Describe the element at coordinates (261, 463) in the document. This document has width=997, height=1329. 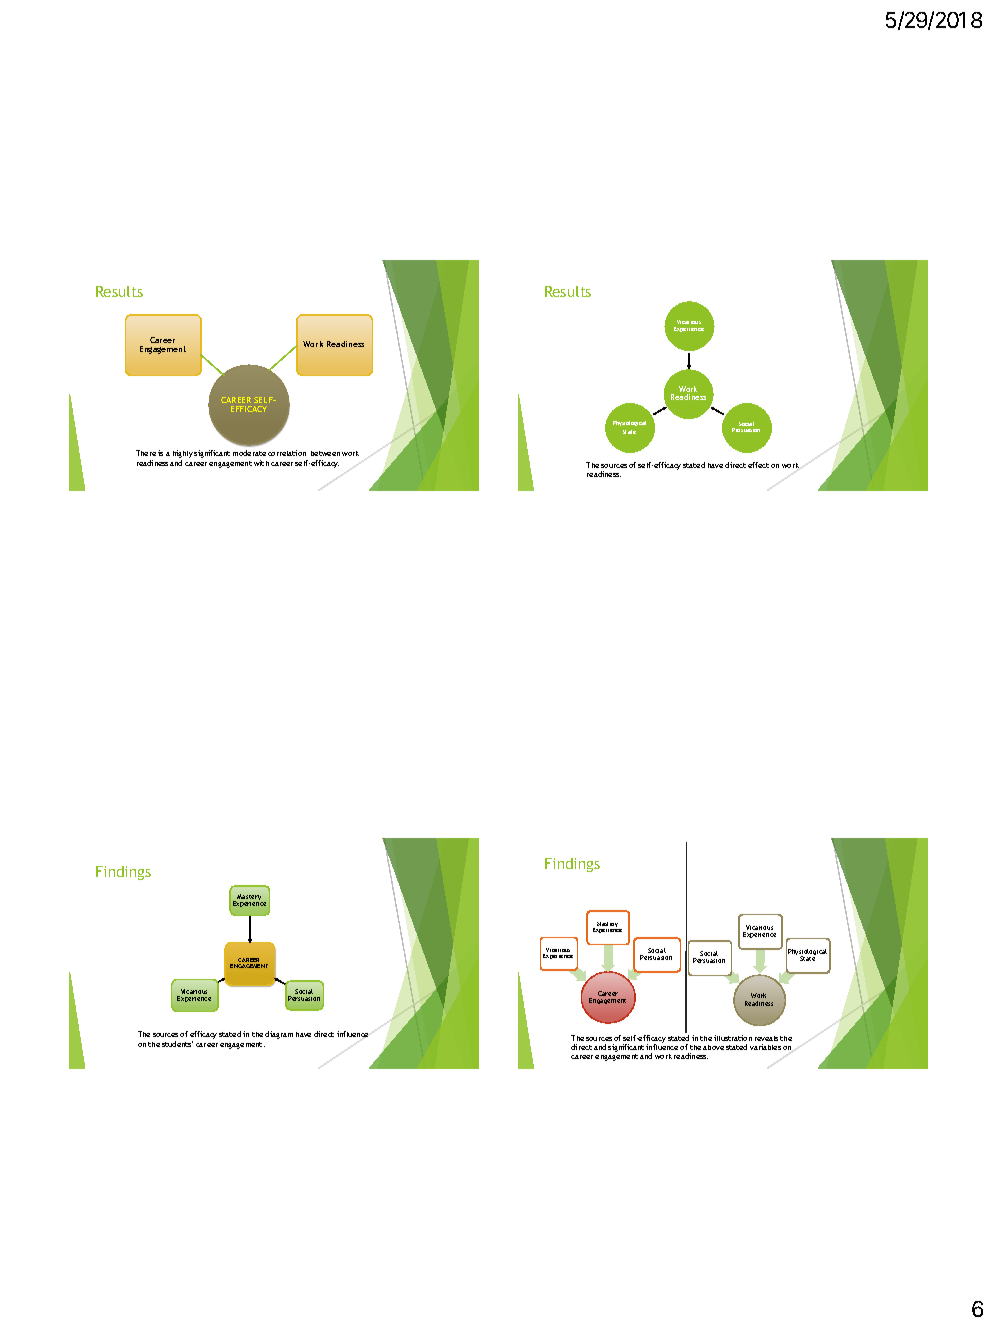
I see `with` at that location.
